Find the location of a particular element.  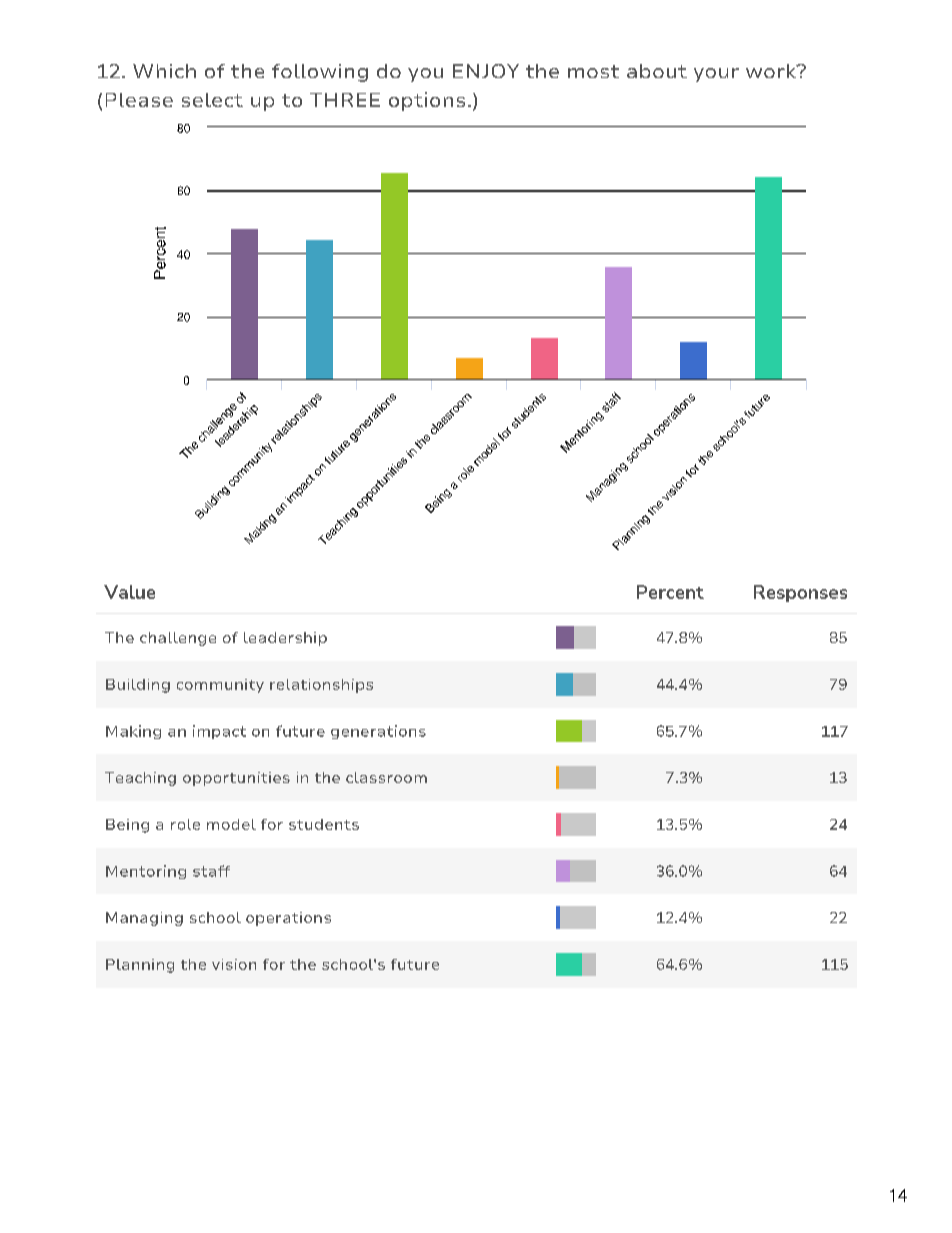

Value is located at coordinates (129, 592).
